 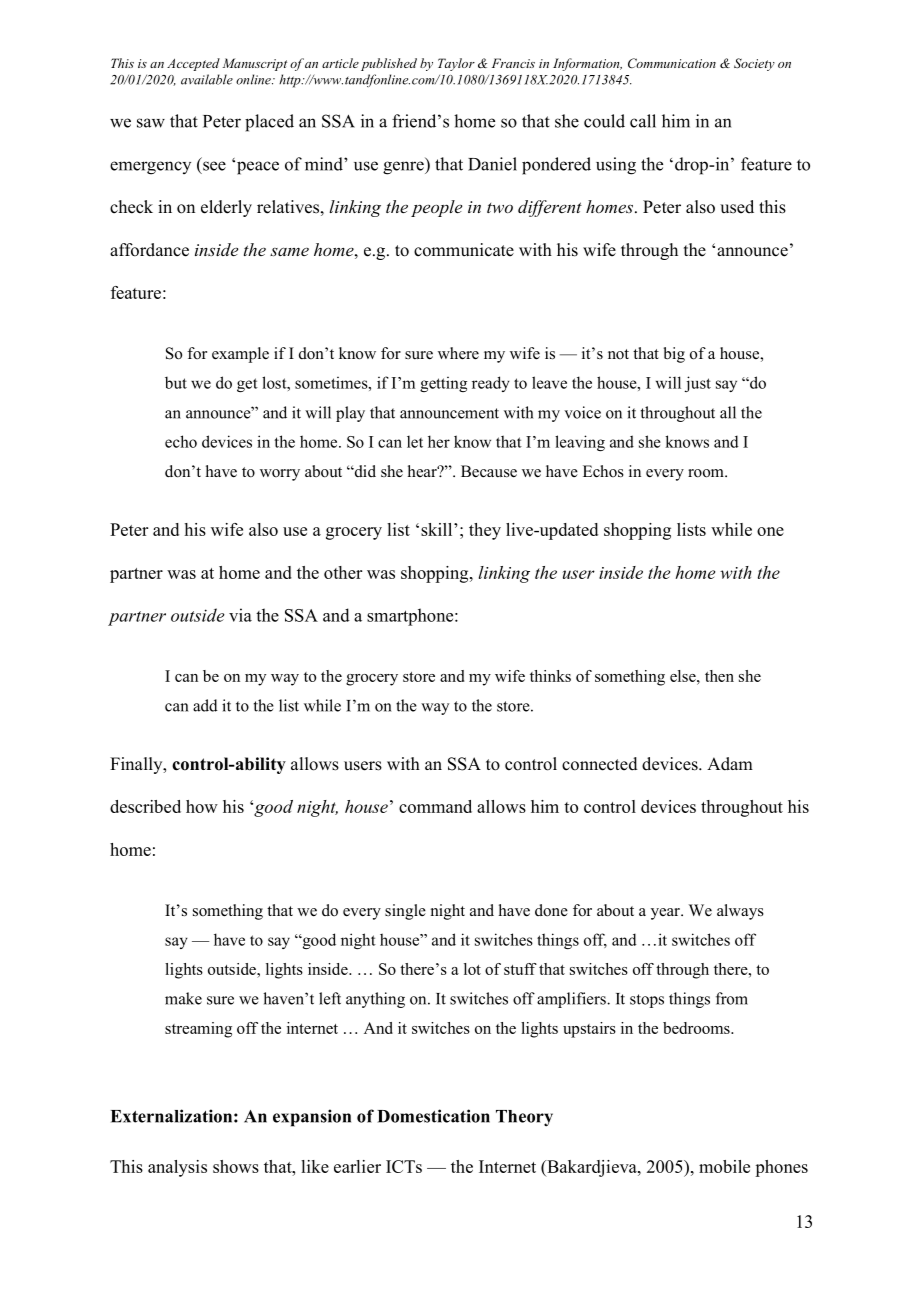 I want to click on just, so click(x=698, y=384).
